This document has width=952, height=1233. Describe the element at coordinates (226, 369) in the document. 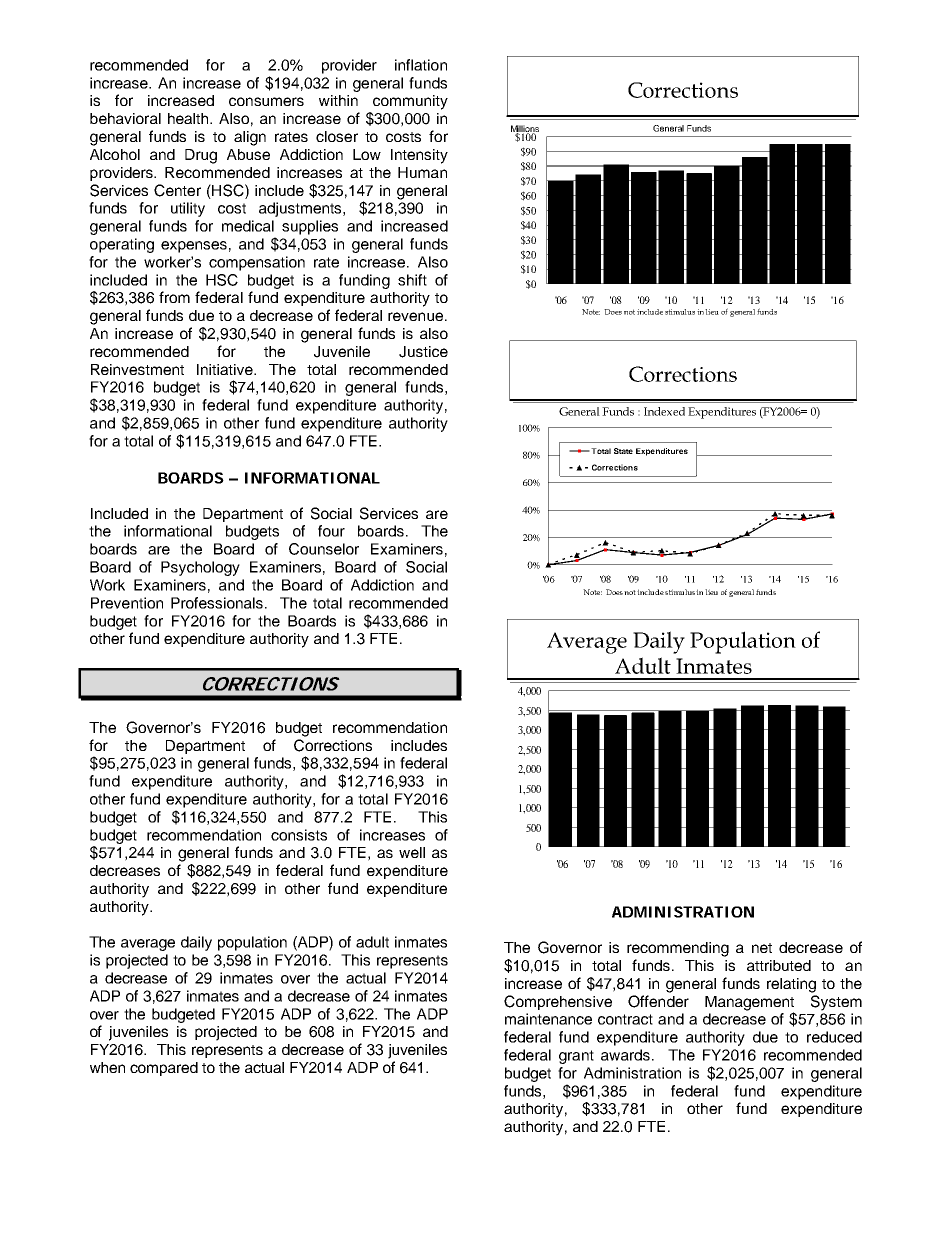

I see `Initiative` at that location.
